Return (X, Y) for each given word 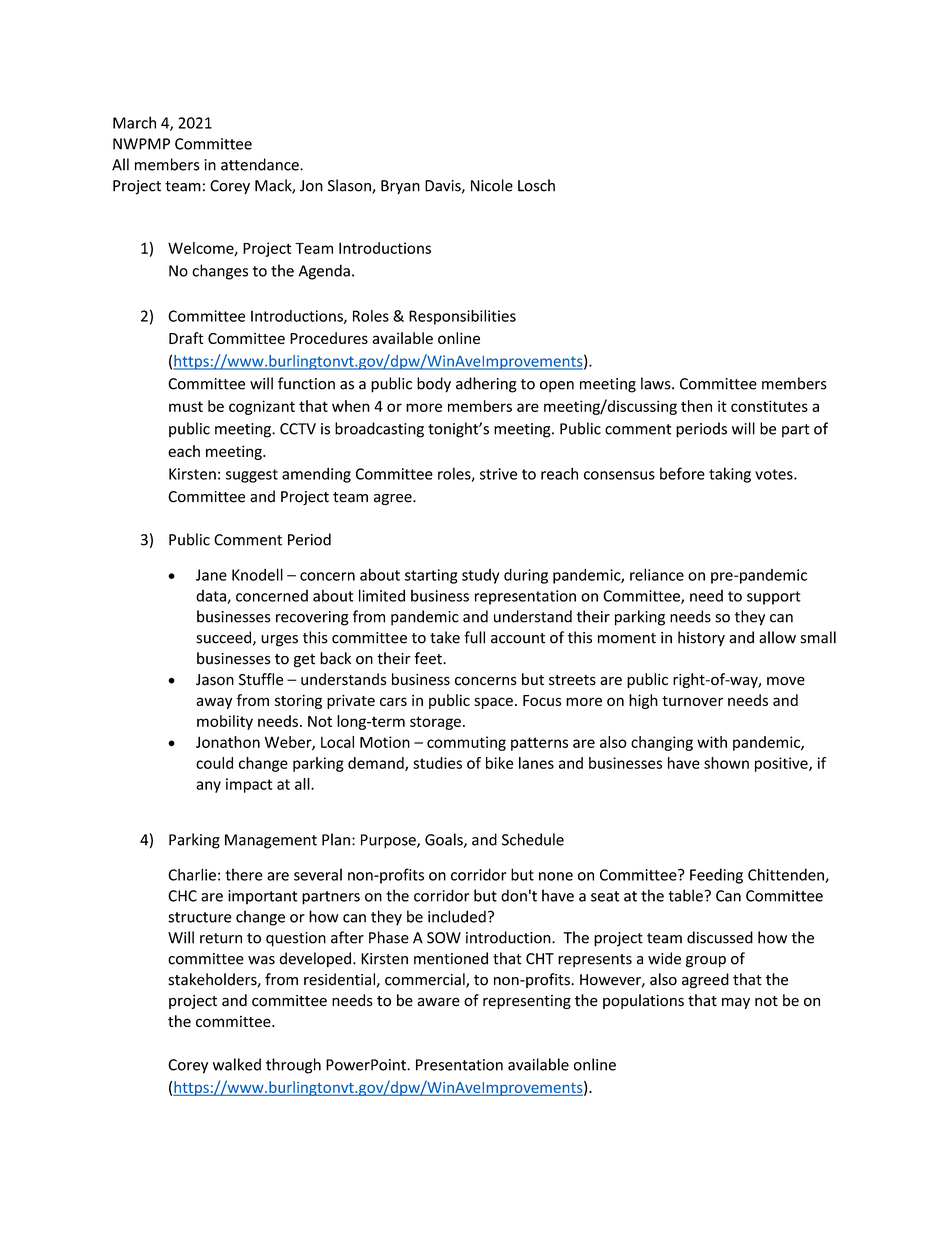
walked (237, 1064)
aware (438, 1002)
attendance (261, 164)
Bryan (400, 187)
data (212, 597)
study (480, 576)
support (774, 598)
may (736, 1003)
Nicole (492, 185)
